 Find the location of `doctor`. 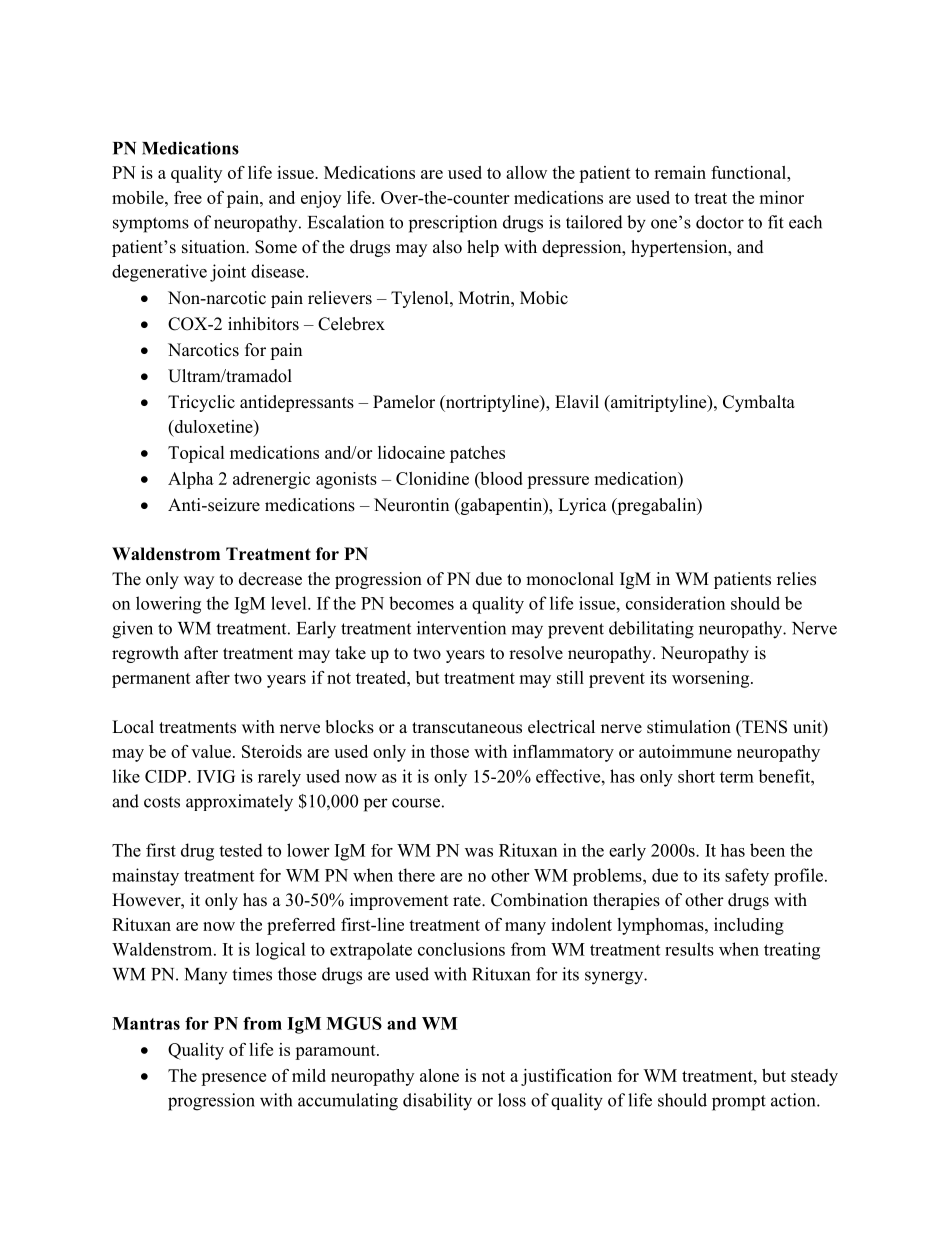

doctor is located at coordinates (720, 222).
